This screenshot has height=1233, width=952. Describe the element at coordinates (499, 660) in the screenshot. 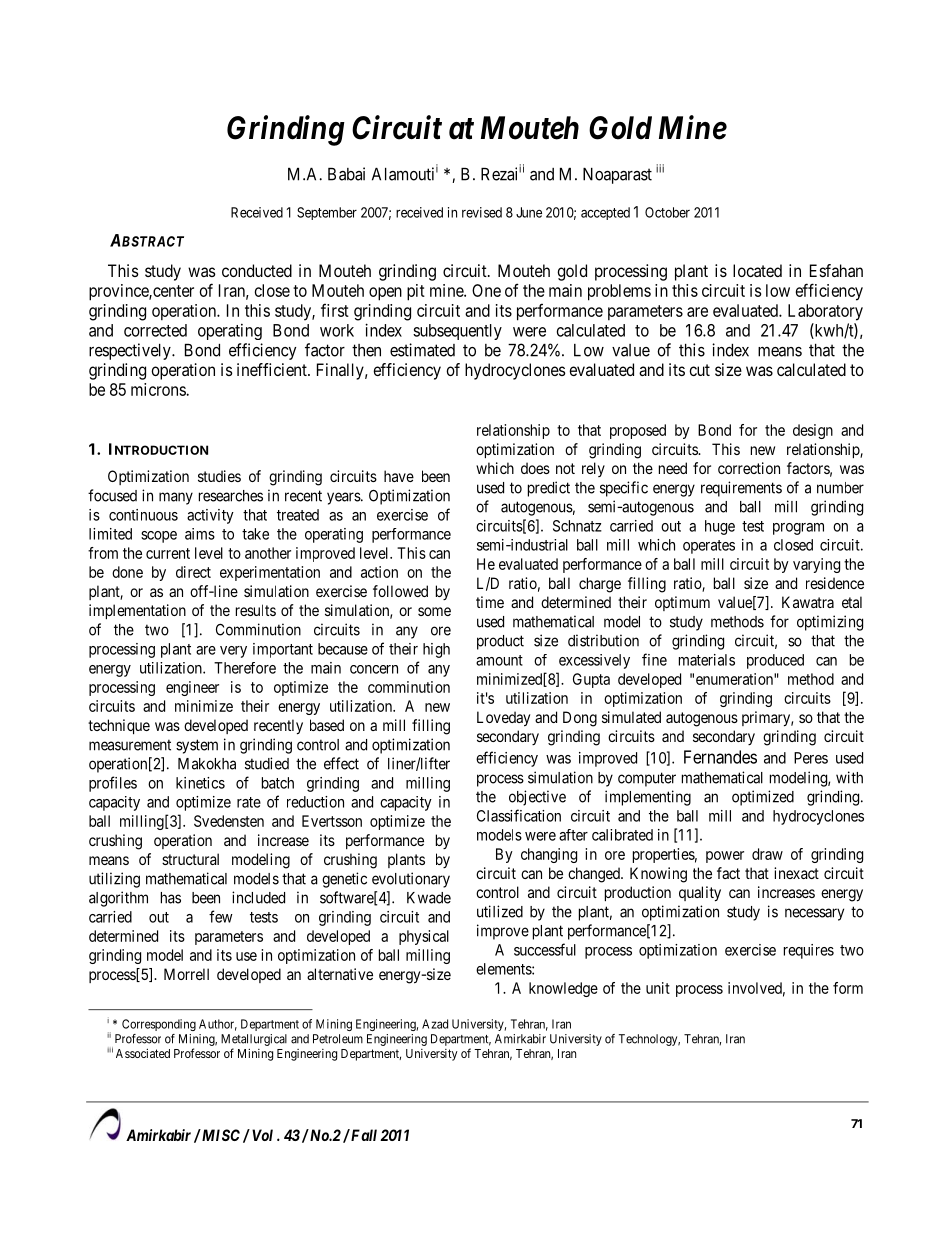

I see `amount` at that location.
